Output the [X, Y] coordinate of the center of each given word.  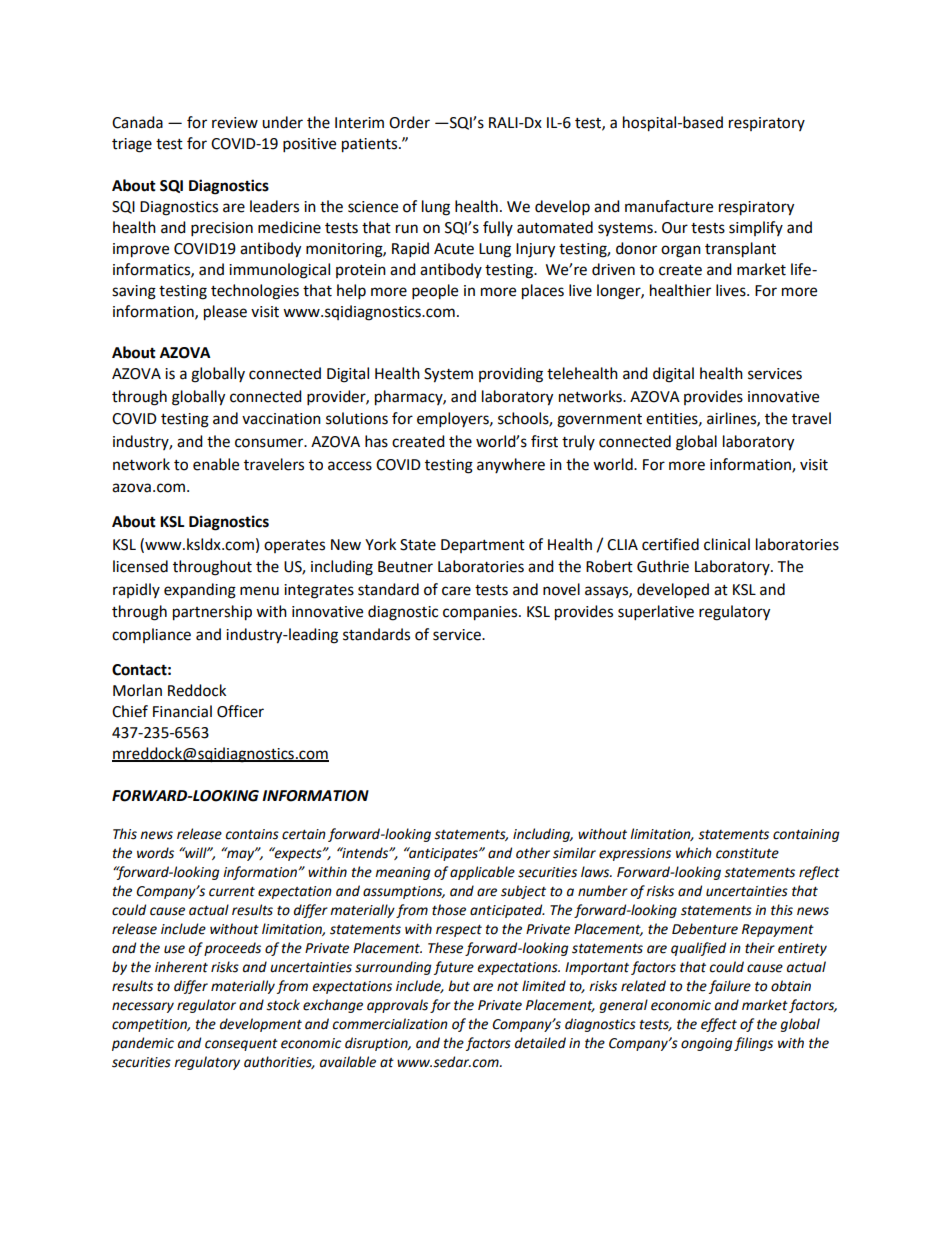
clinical [727, 544]
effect [719, 1025]
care [456, 591]
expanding [200, 591]
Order [409, 122]
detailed [540, 1043]
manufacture [669, 206]
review [235, 123]
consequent [241, 1045]
